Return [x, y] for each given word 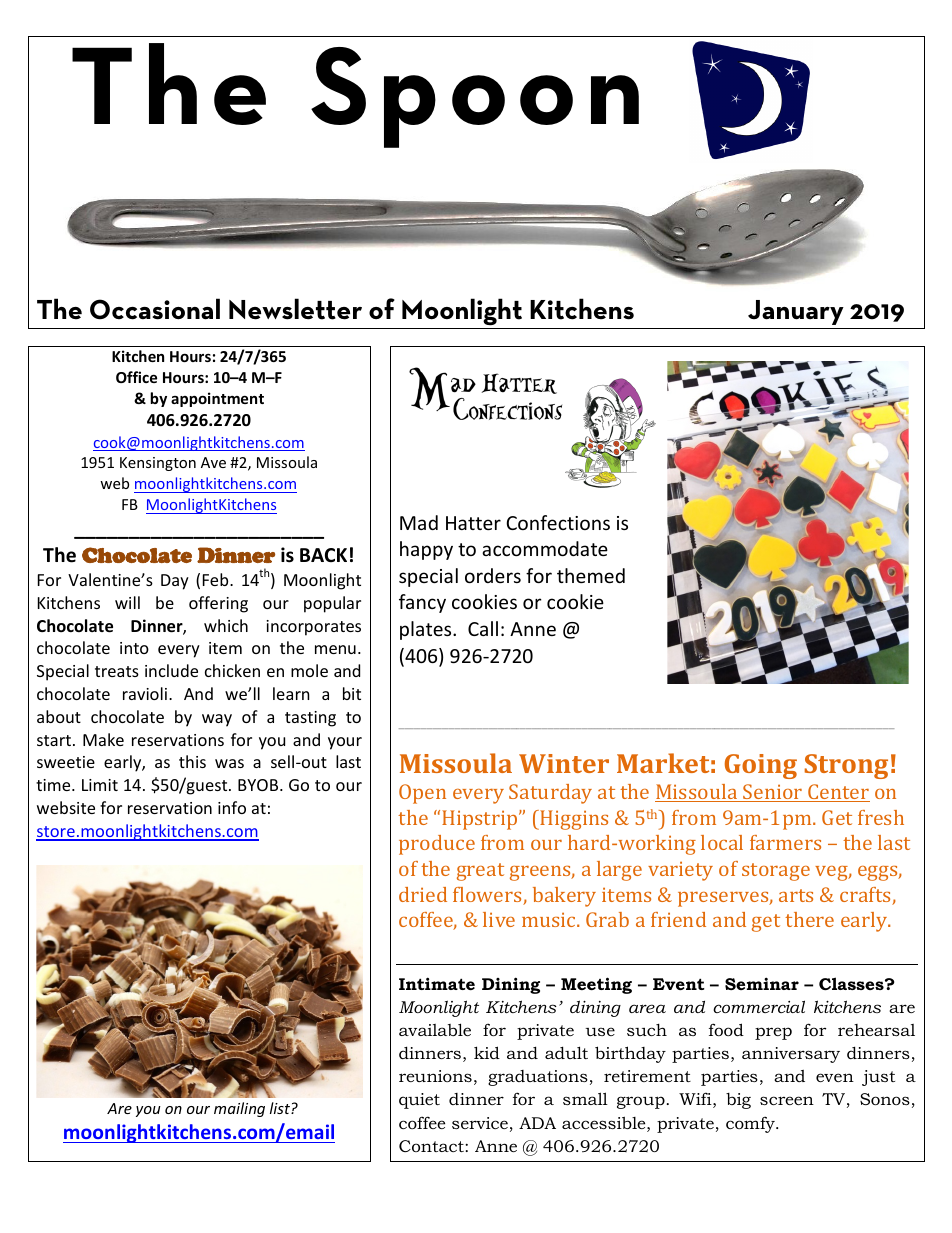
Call [483, 628]
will [127, 602]
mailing [239, 1109]
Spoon [475, 97]
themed [591, 575]
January [796, 312]
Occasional [155, 309]
